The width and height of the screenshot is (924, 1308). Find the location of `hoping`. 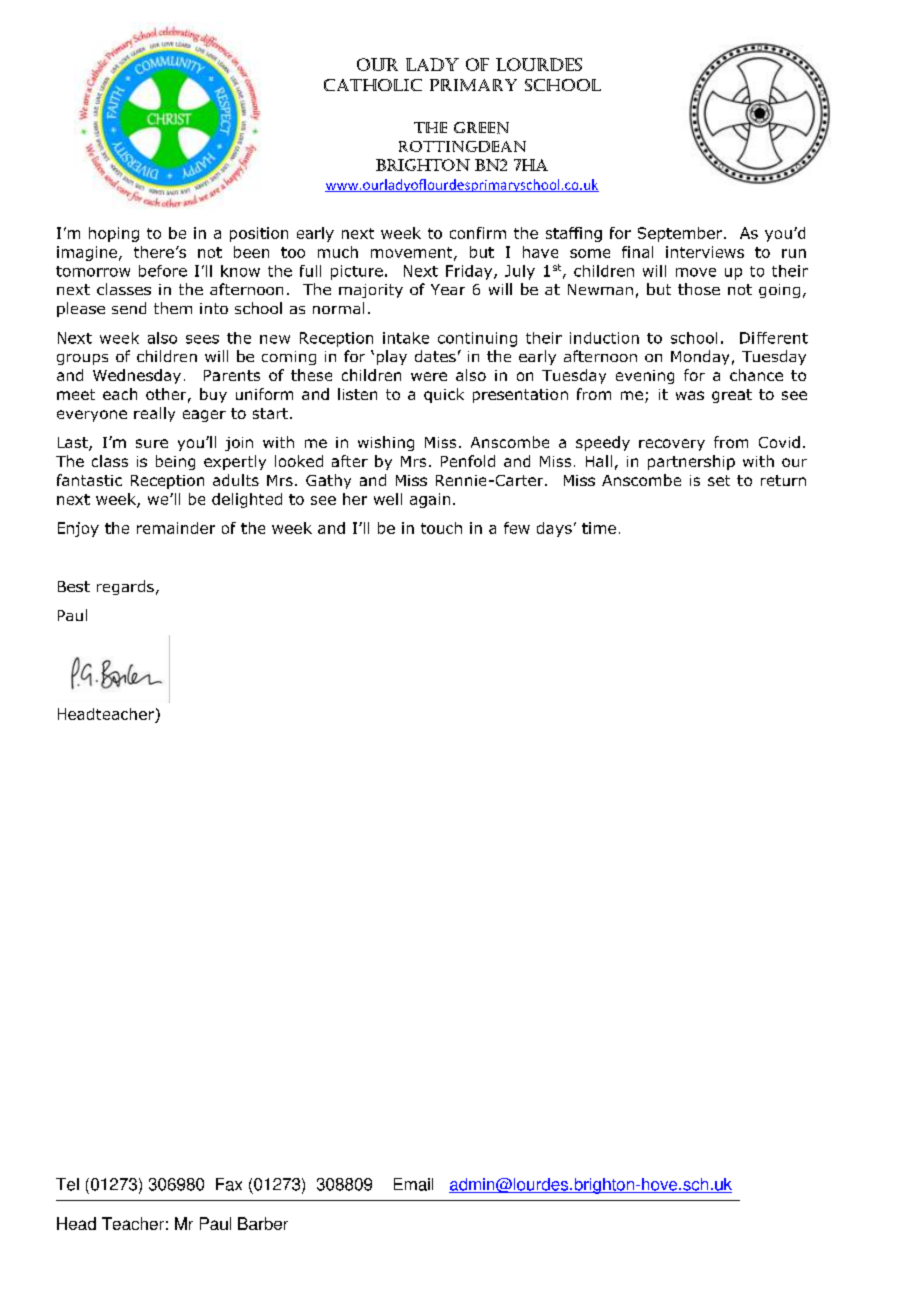

hoping is located at coordinates (114, 234).
